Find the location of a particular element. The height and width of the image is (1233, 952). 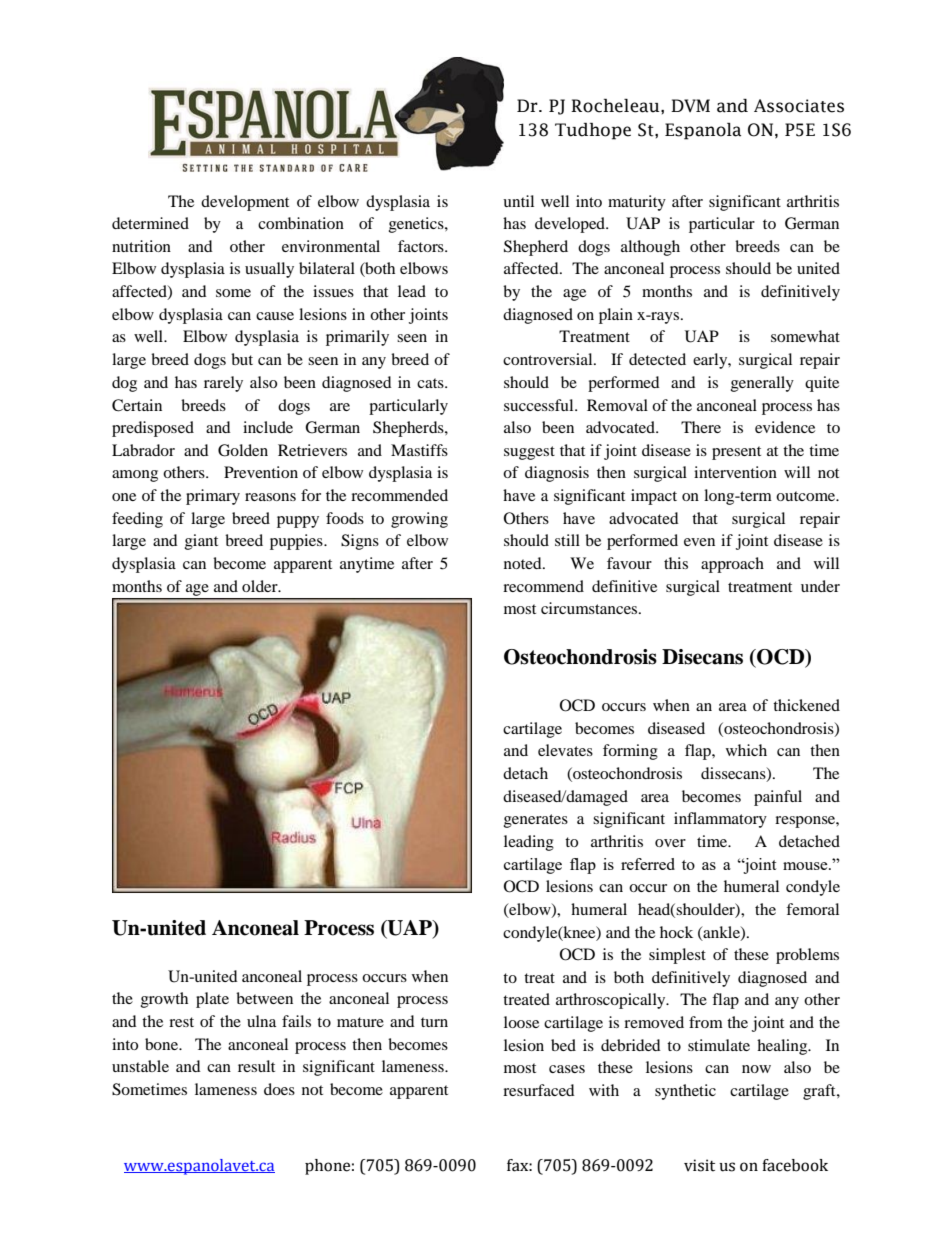

noted is located at coordinates (524, 563).
